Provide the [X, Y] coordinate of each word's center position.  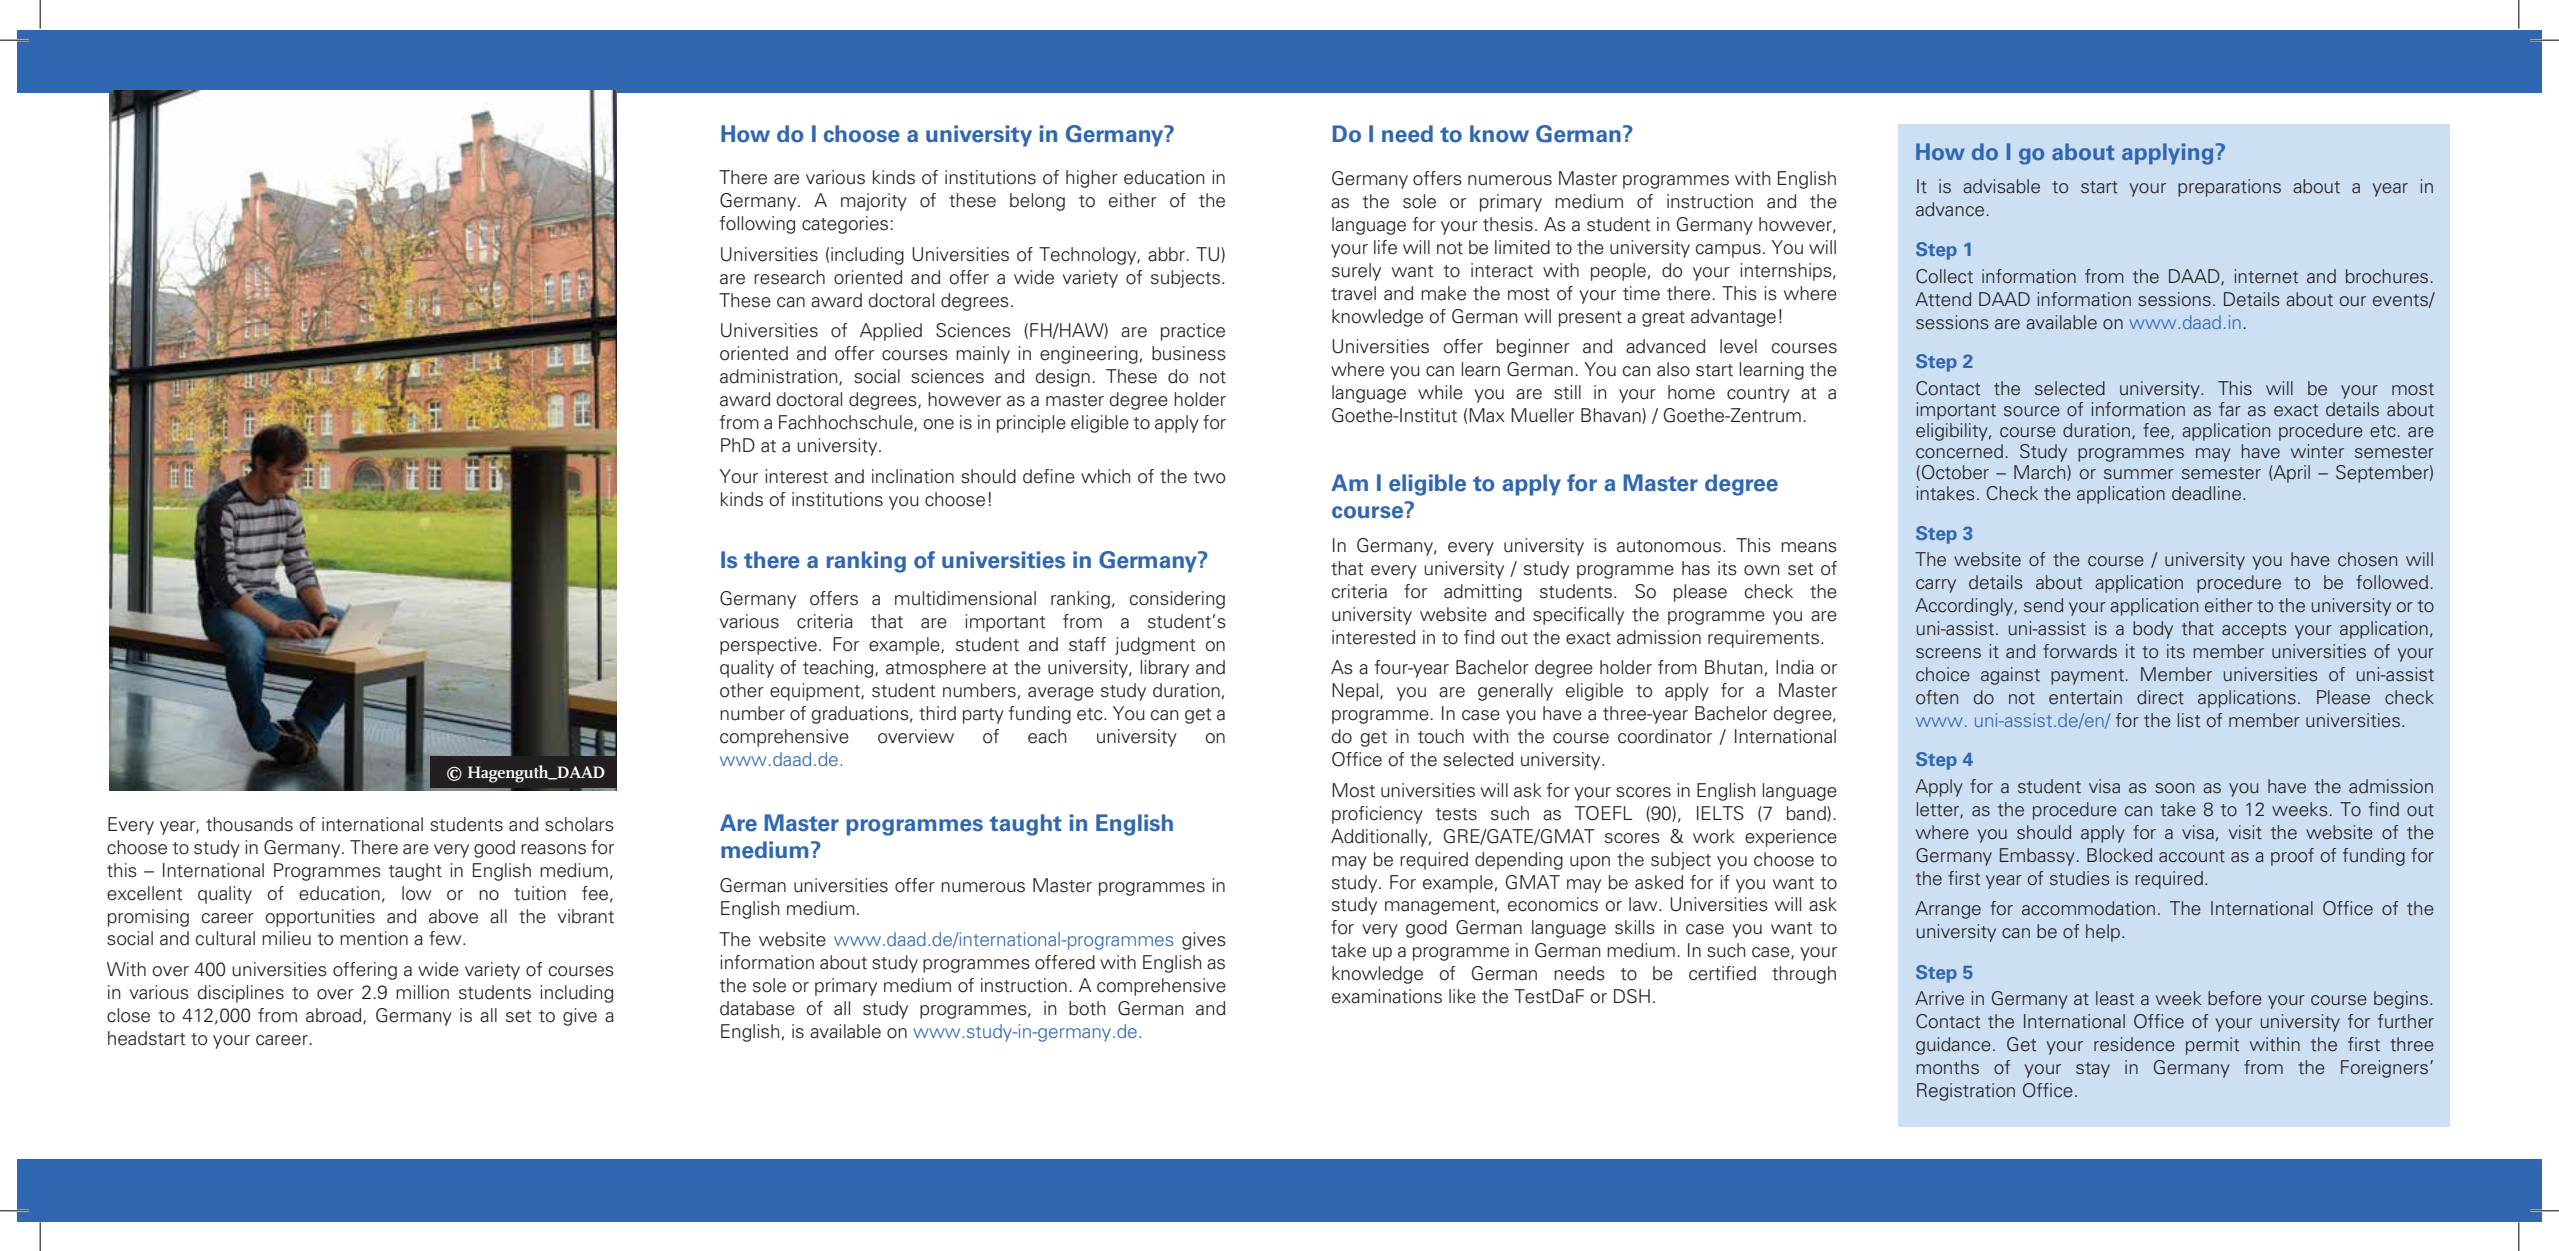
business [1189, 353]
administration [780, 377]
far [2230, 409]
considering [1177, 600]
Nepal [1356, 692]
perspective [768, 646]
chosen [2367, 559]
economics [1553, 904]
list [2189, 720]
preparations [2229, 188]
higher [1092, 179]
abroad [335, 1016]
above [453, 916]
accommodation [2088, 908]
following [757, 225]
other [742, 690]
